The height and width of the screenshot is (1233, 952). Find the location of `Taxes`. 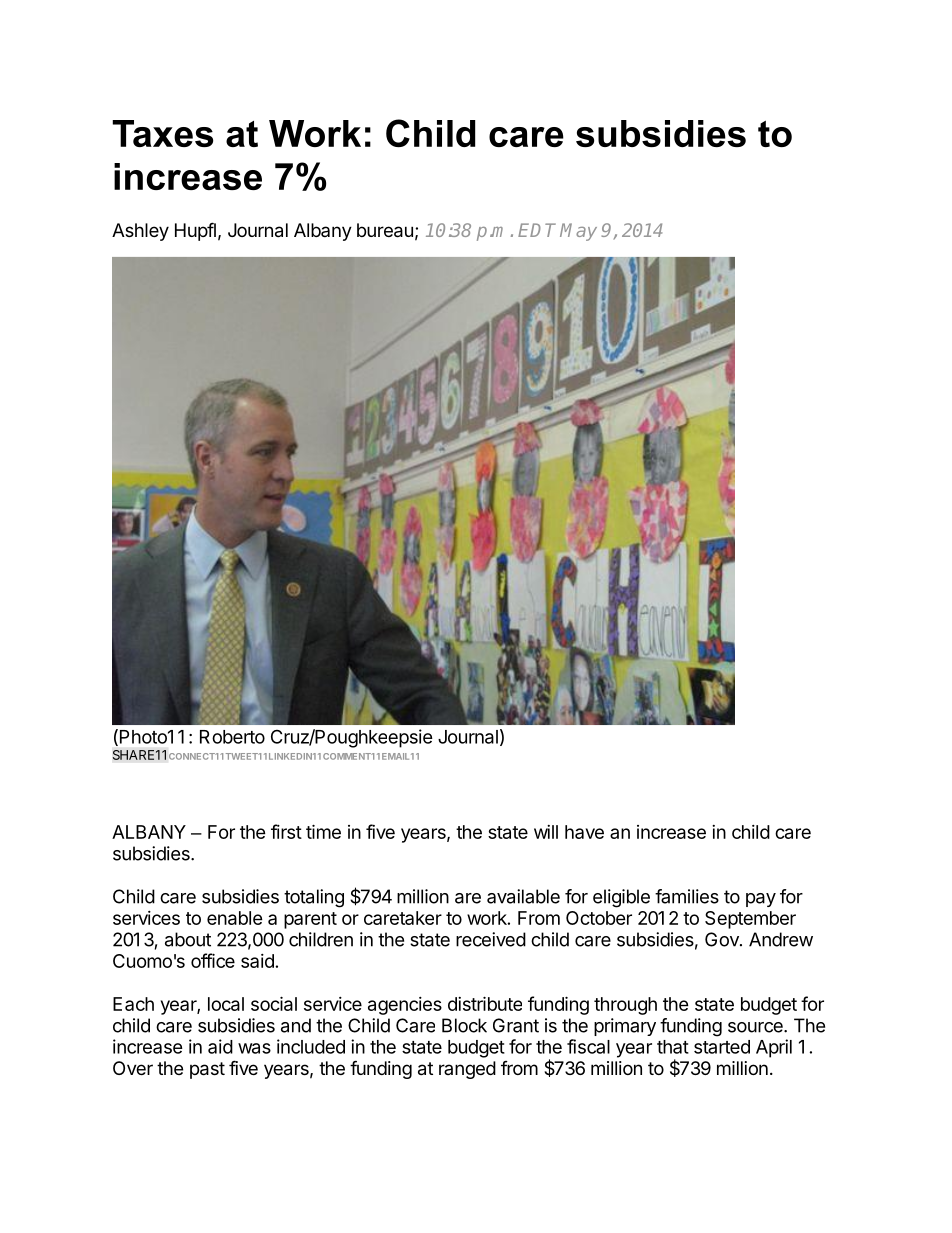

Taxes is located at coordinates (162, 133).
